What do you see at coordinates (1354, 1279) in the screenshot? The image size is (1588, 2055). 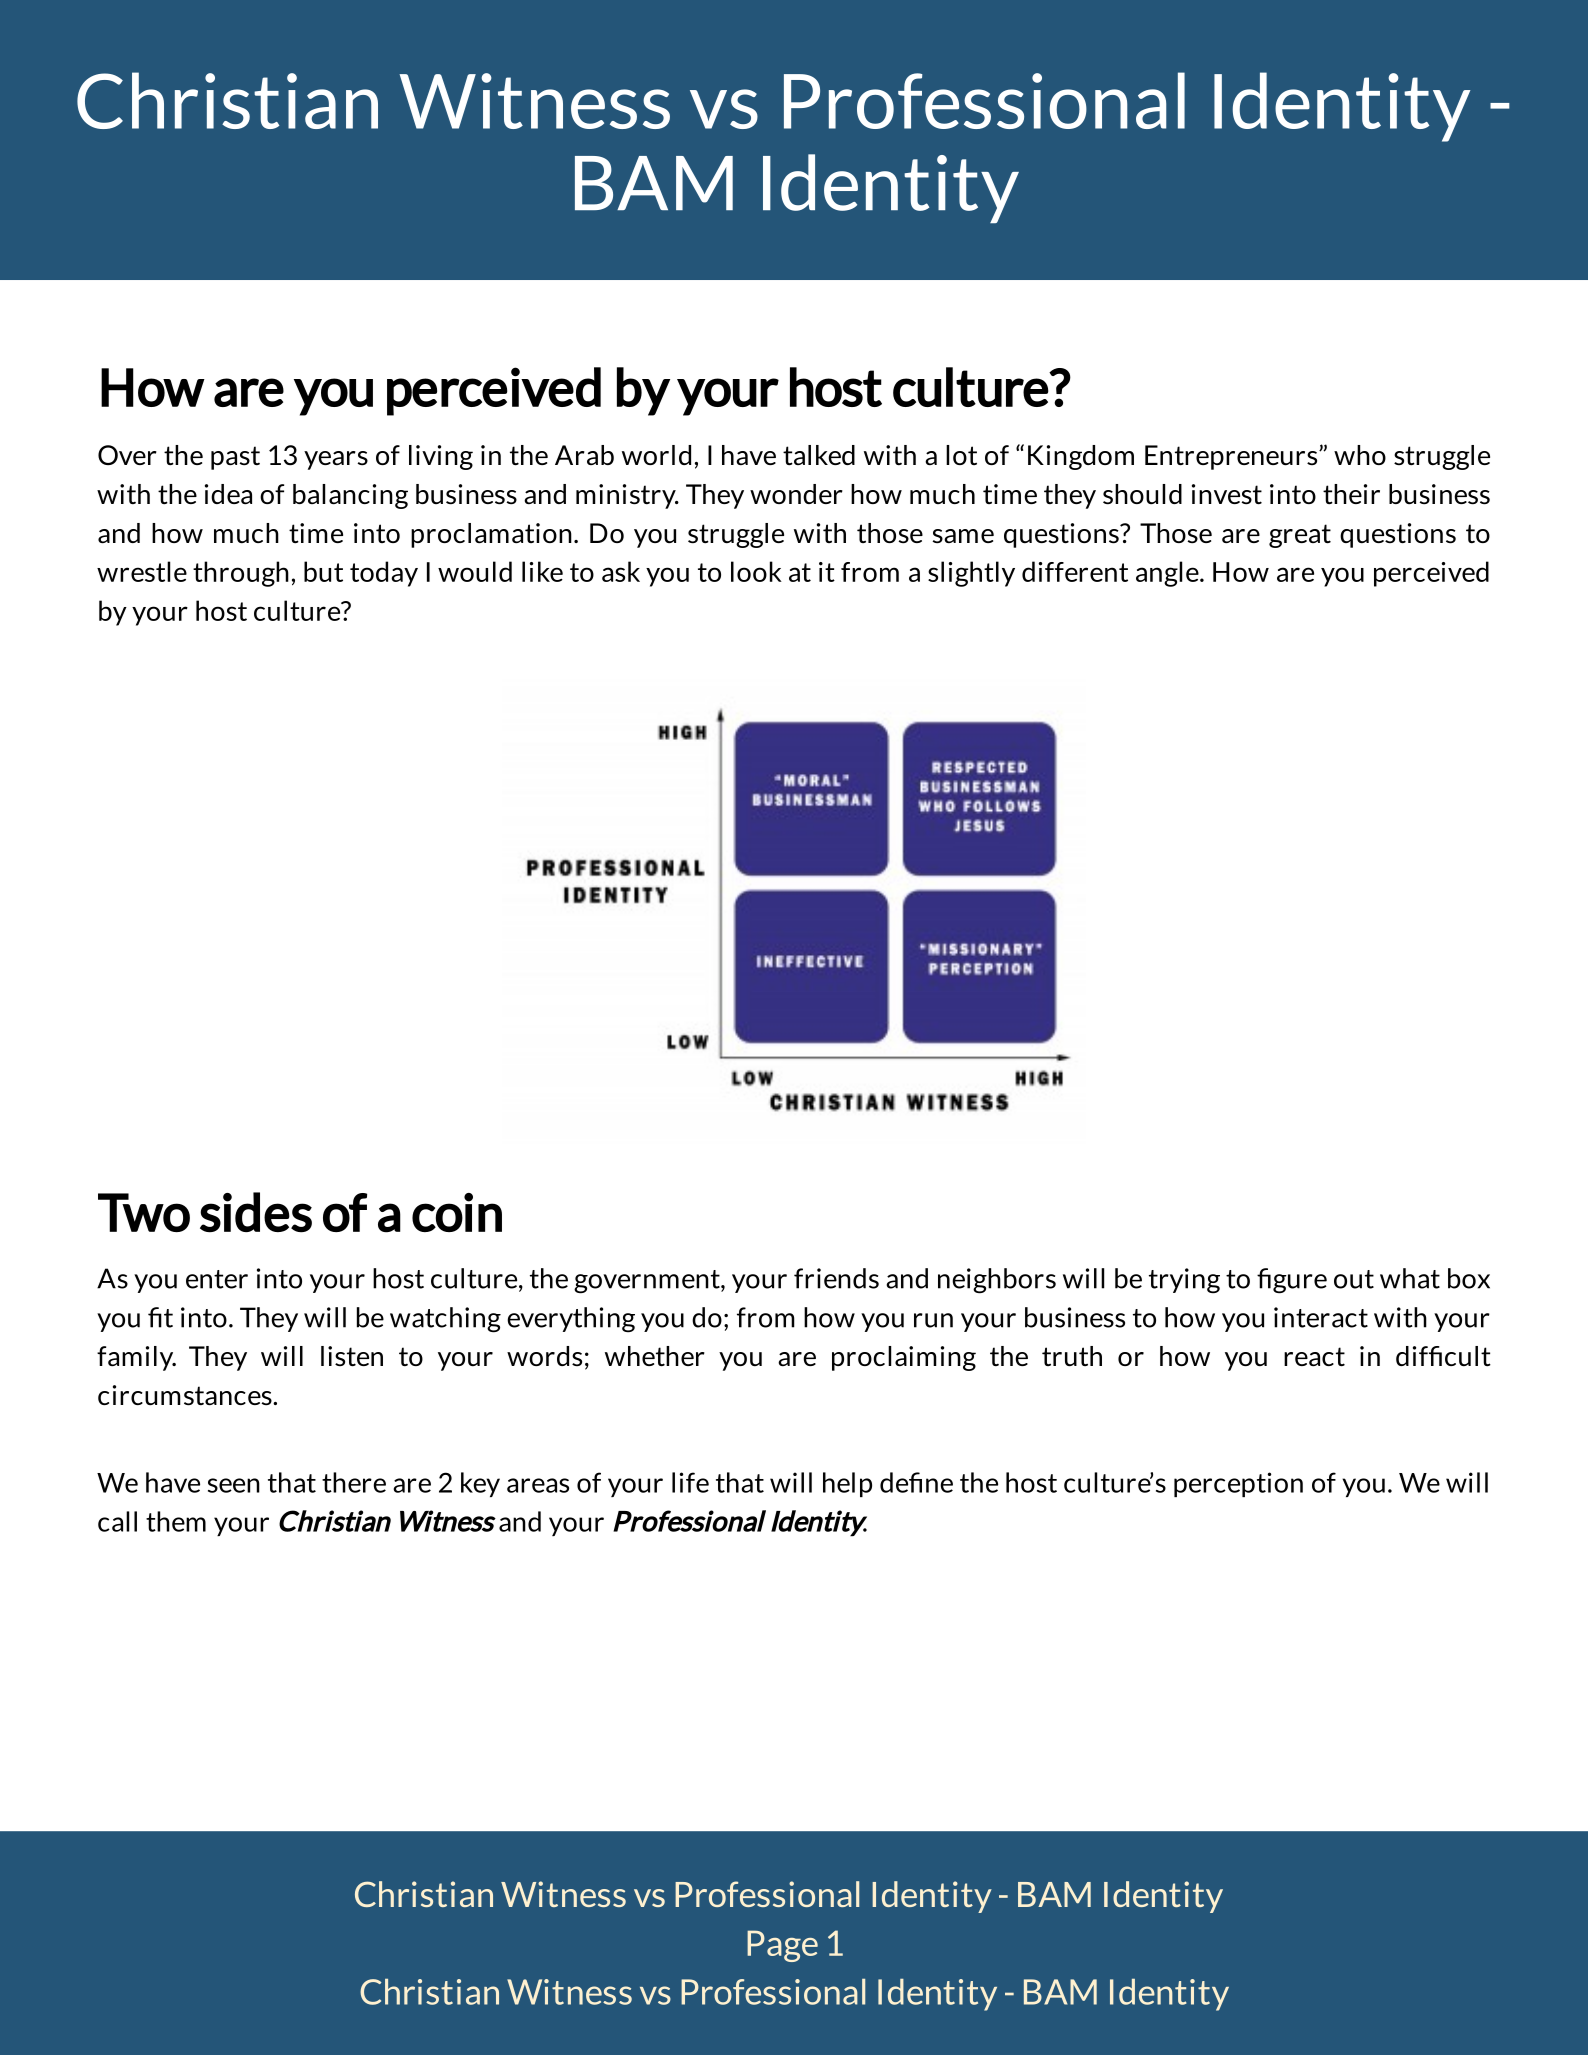 I see `out` at bounding box center [1354, 1279].
